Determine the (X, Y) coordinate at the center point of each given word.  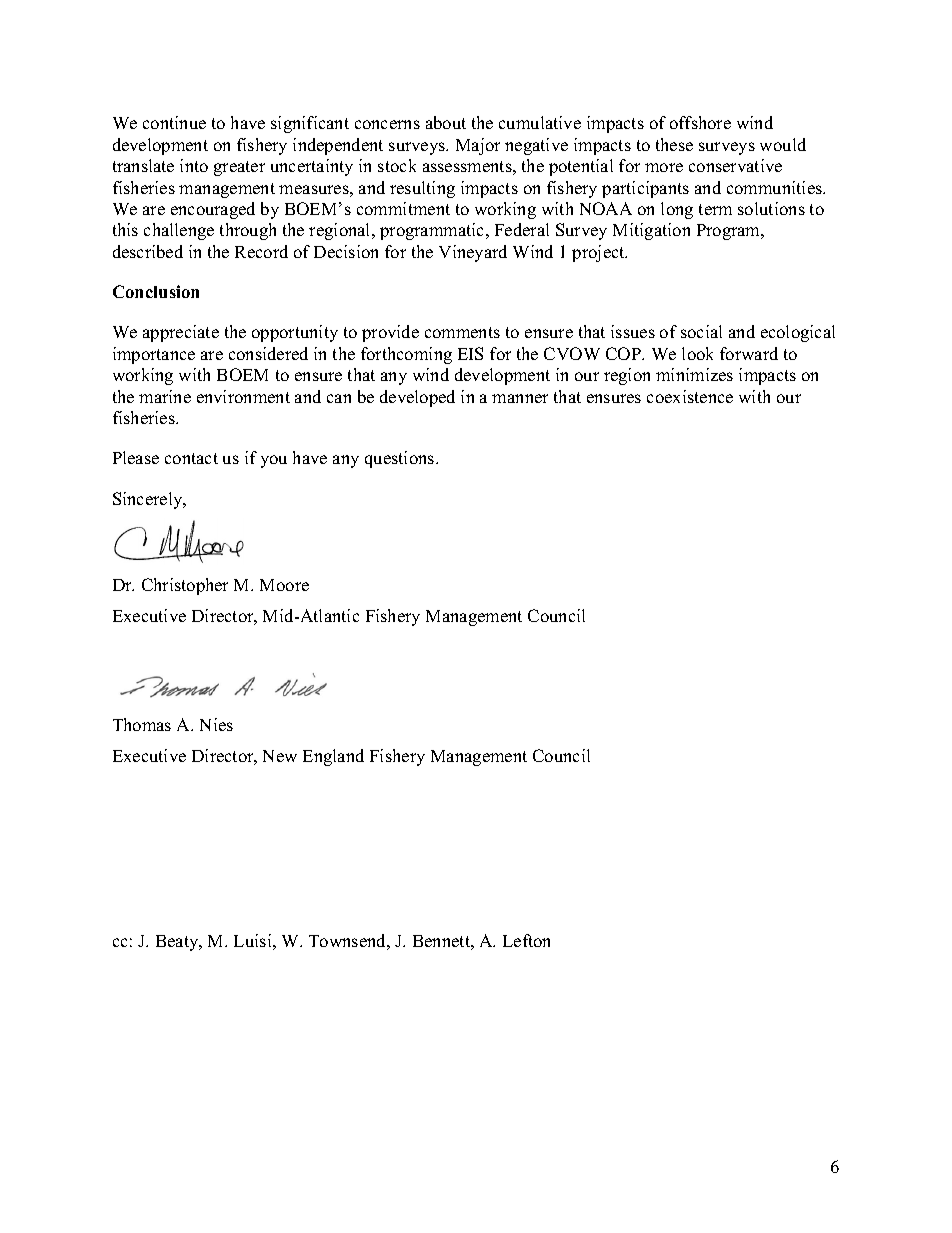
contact (191, 458)
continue (174, 122)
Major (478, 146)
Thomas (142, 724)
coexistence (690, 396)
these (674, 144)
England (333, 757)
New (280, 756)
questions (401, 459)
